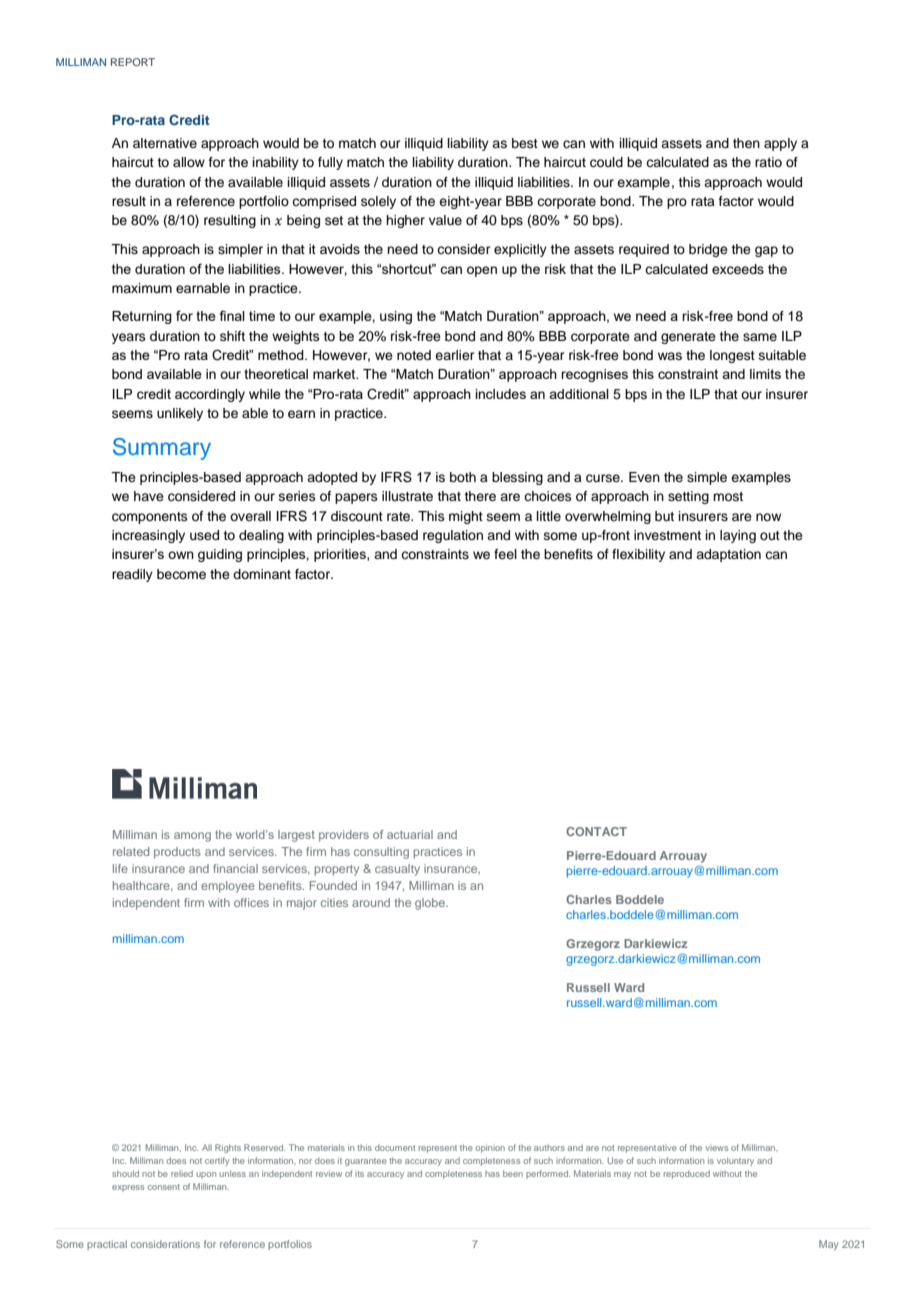  Describe the element at coordinates (210, 395) in the document. I see `accordingly` at that location.
